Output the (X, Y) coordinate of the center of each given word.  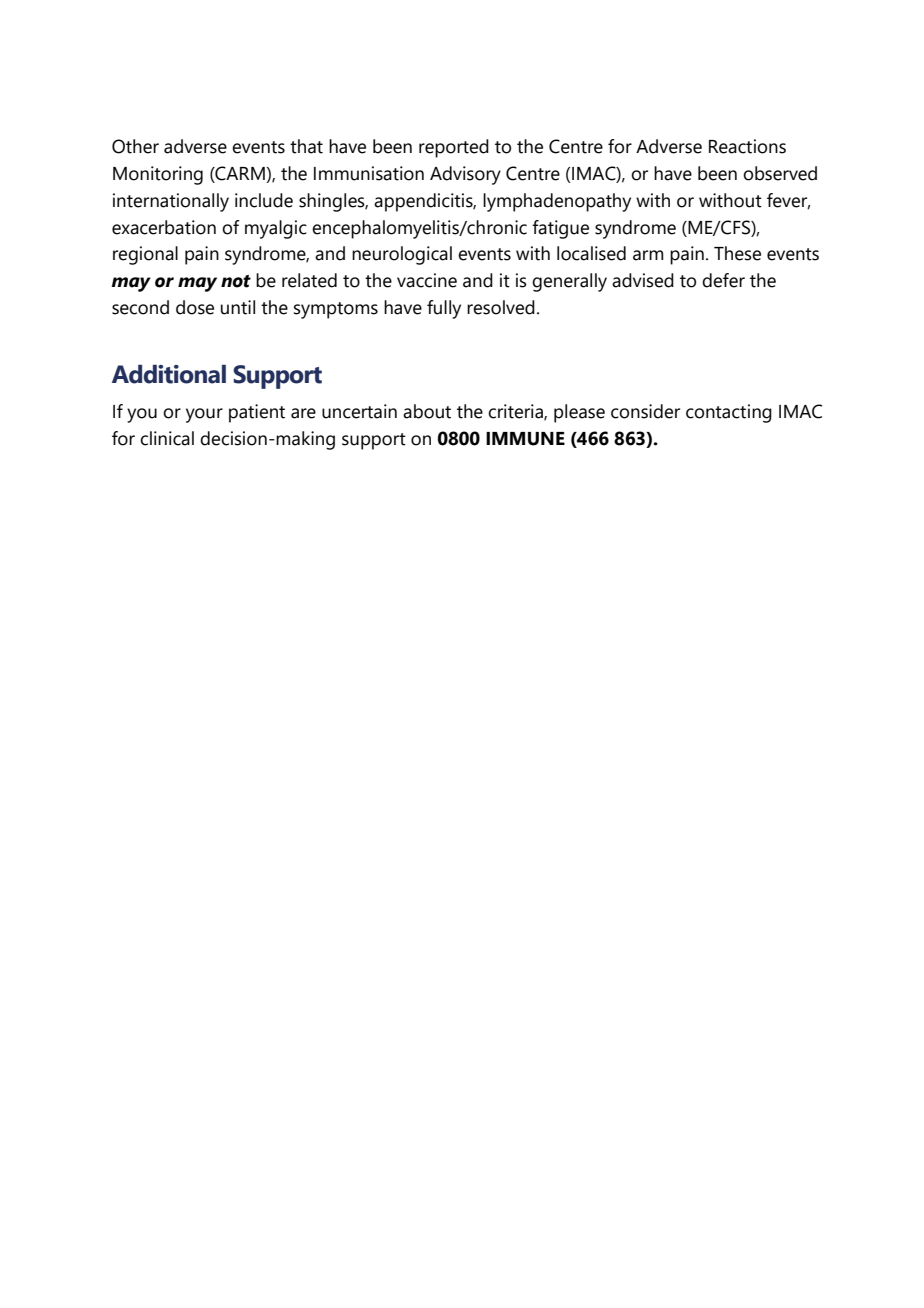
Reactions (747, 146)
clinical (167, 438)
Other (135, 146)
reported (454, 148)
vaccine (427, 280)
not (236, 281)
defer (723, 280)
